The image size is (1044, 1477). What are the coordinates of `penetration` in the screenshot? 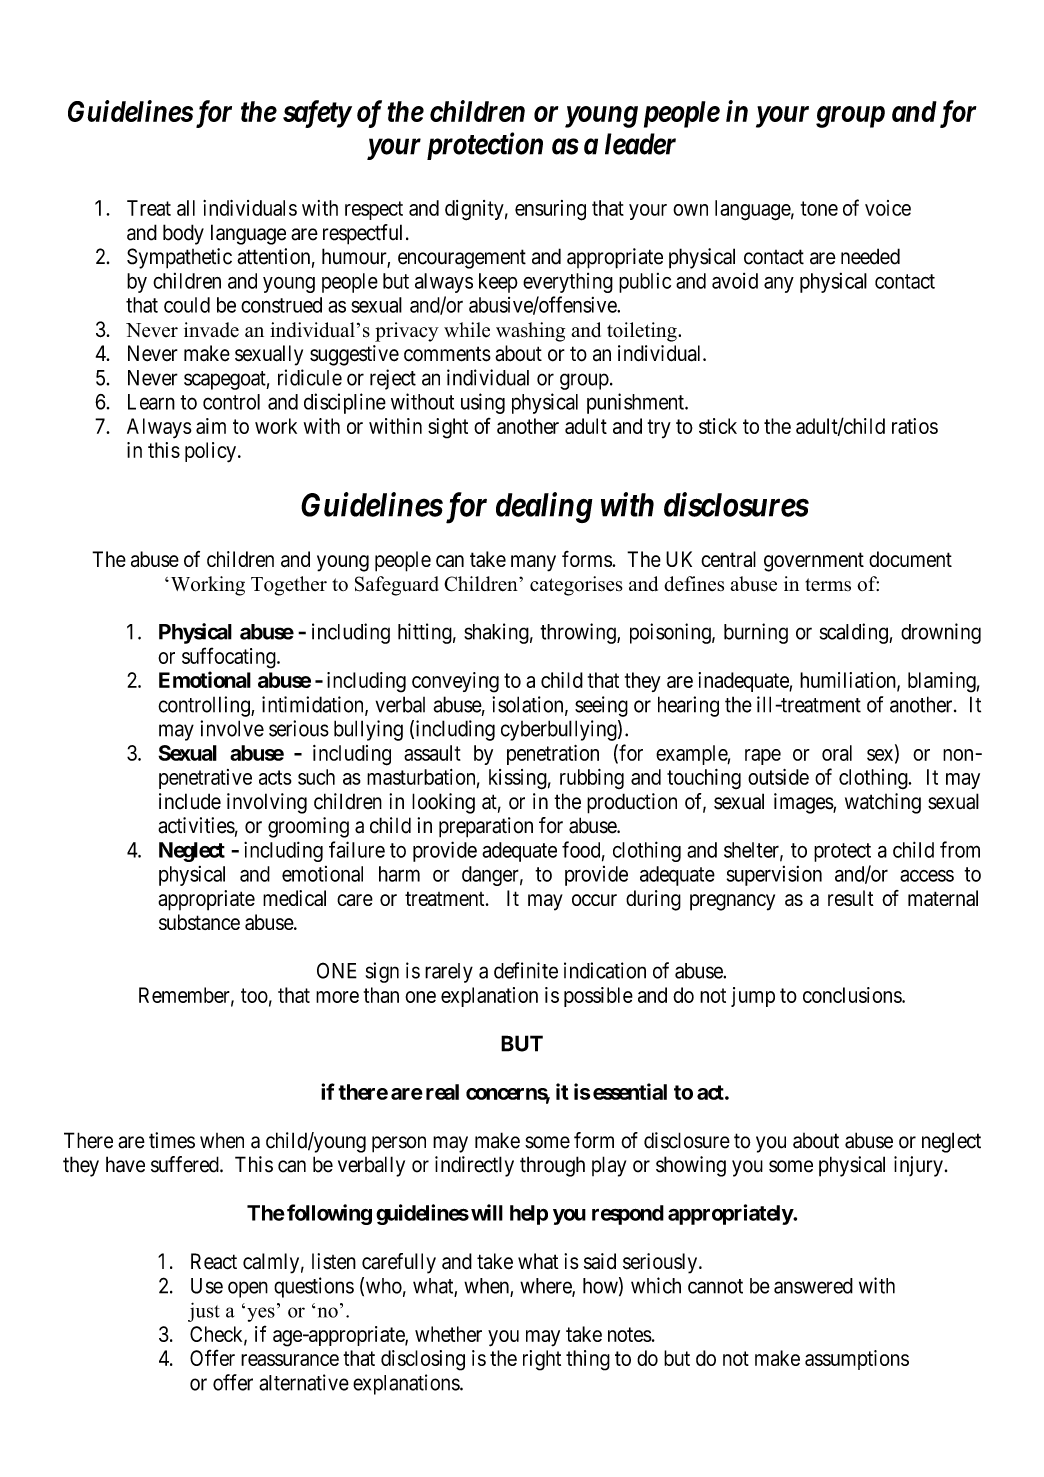 It's located at (553, 755).
